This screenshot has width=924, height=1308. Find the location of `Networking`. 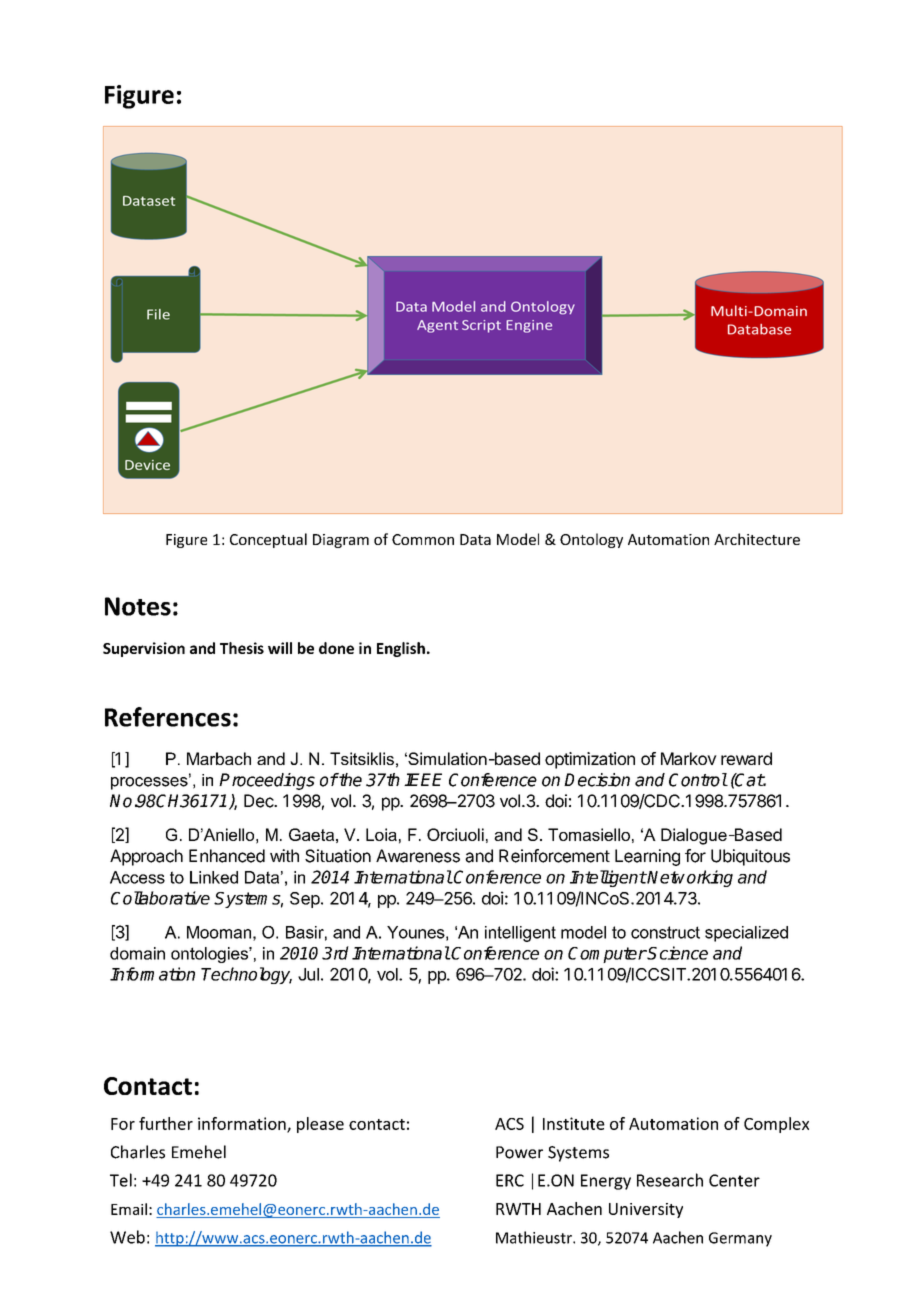

Networking is located at coordinates (689, 878).
